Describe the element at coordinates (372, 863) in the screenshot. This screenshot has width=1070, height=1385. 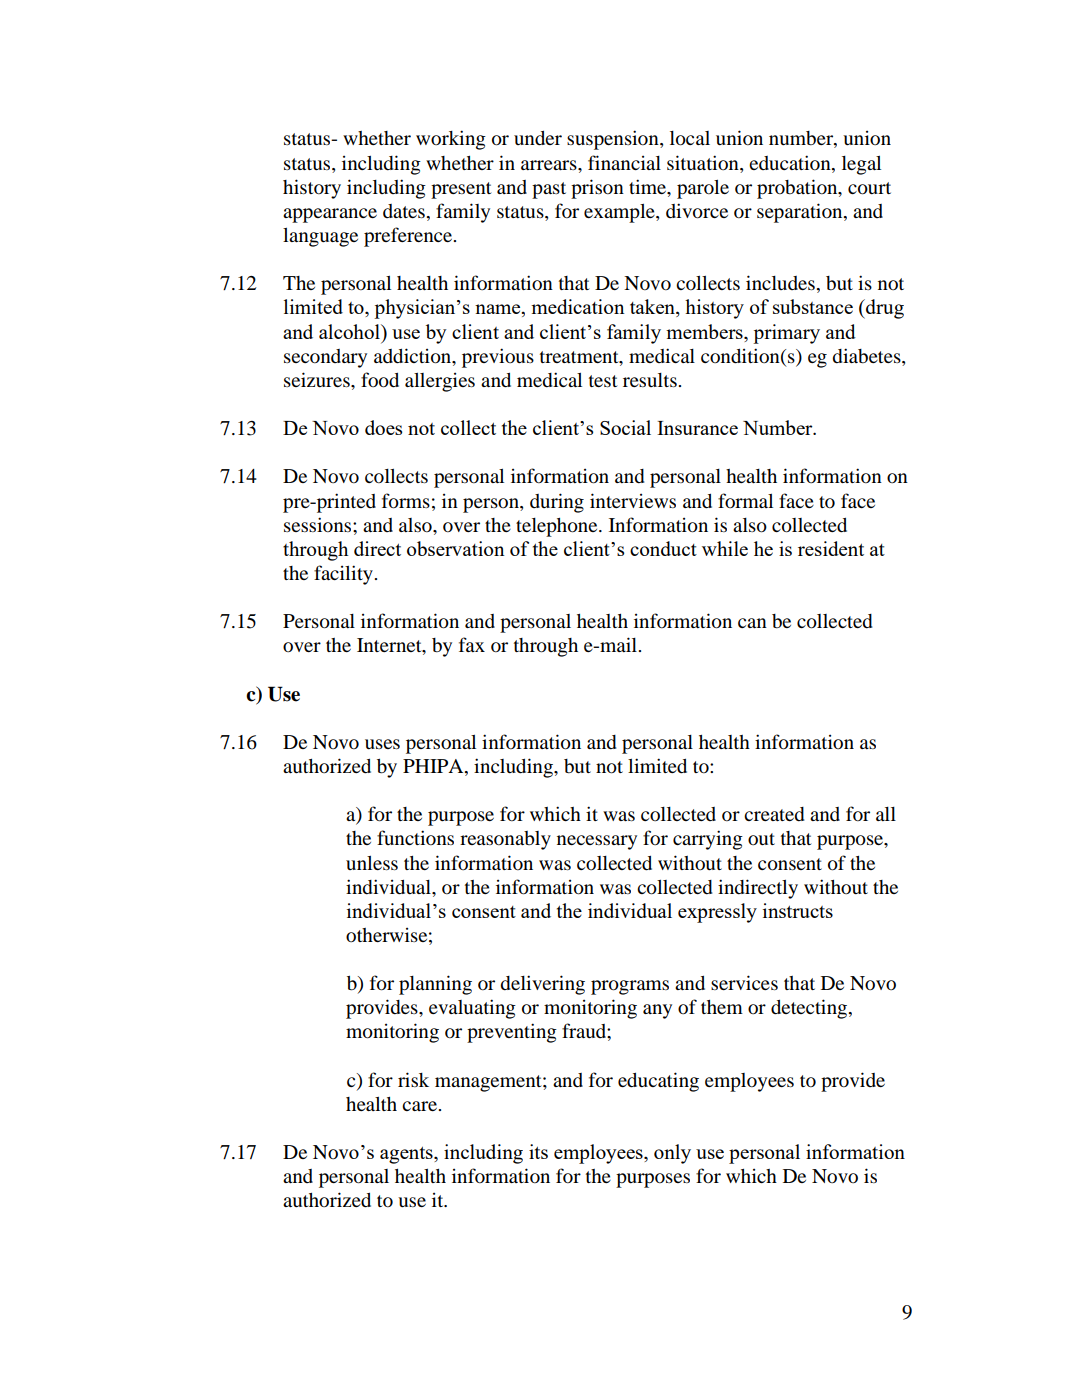
I see `unless` at that location.
